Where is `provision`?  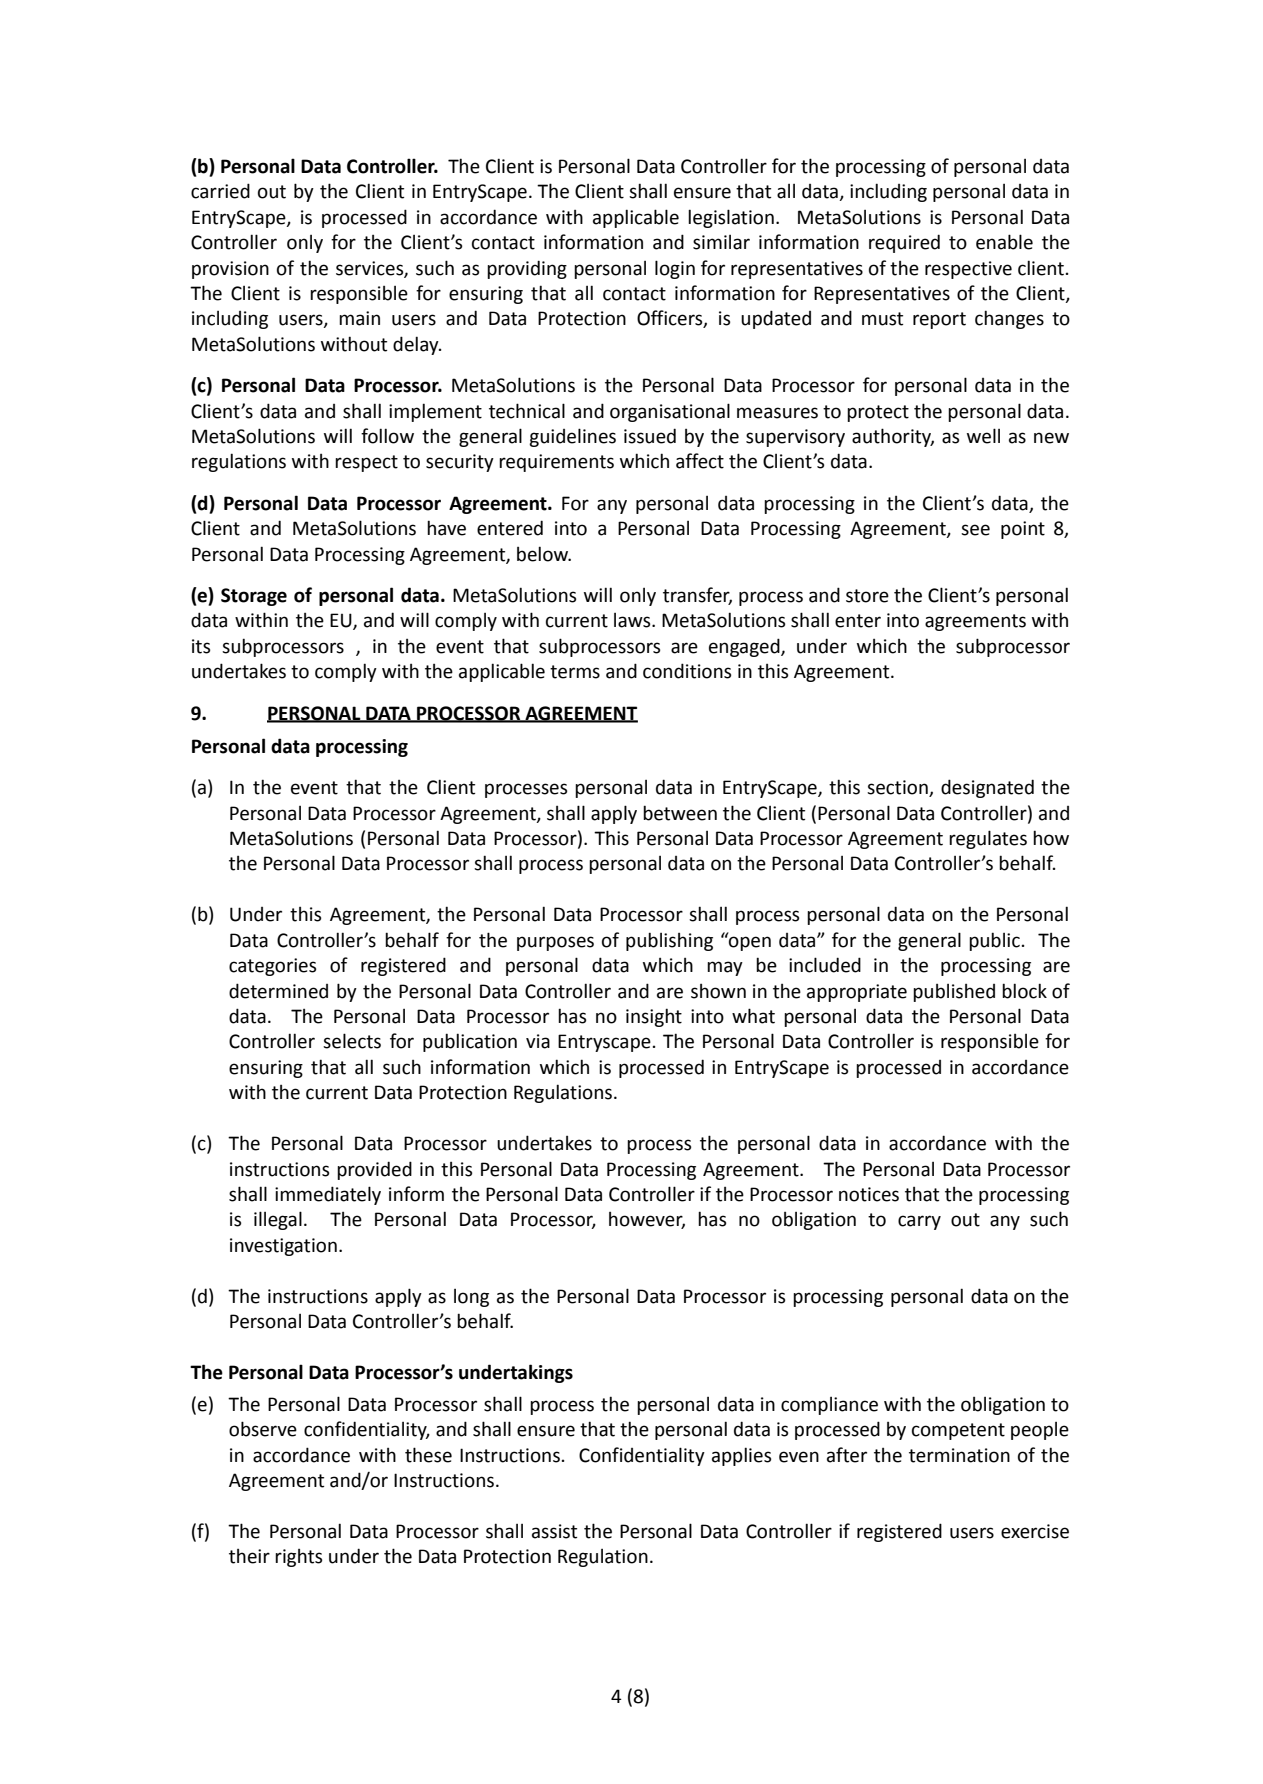 provision is located at coordinates (230, 270).
